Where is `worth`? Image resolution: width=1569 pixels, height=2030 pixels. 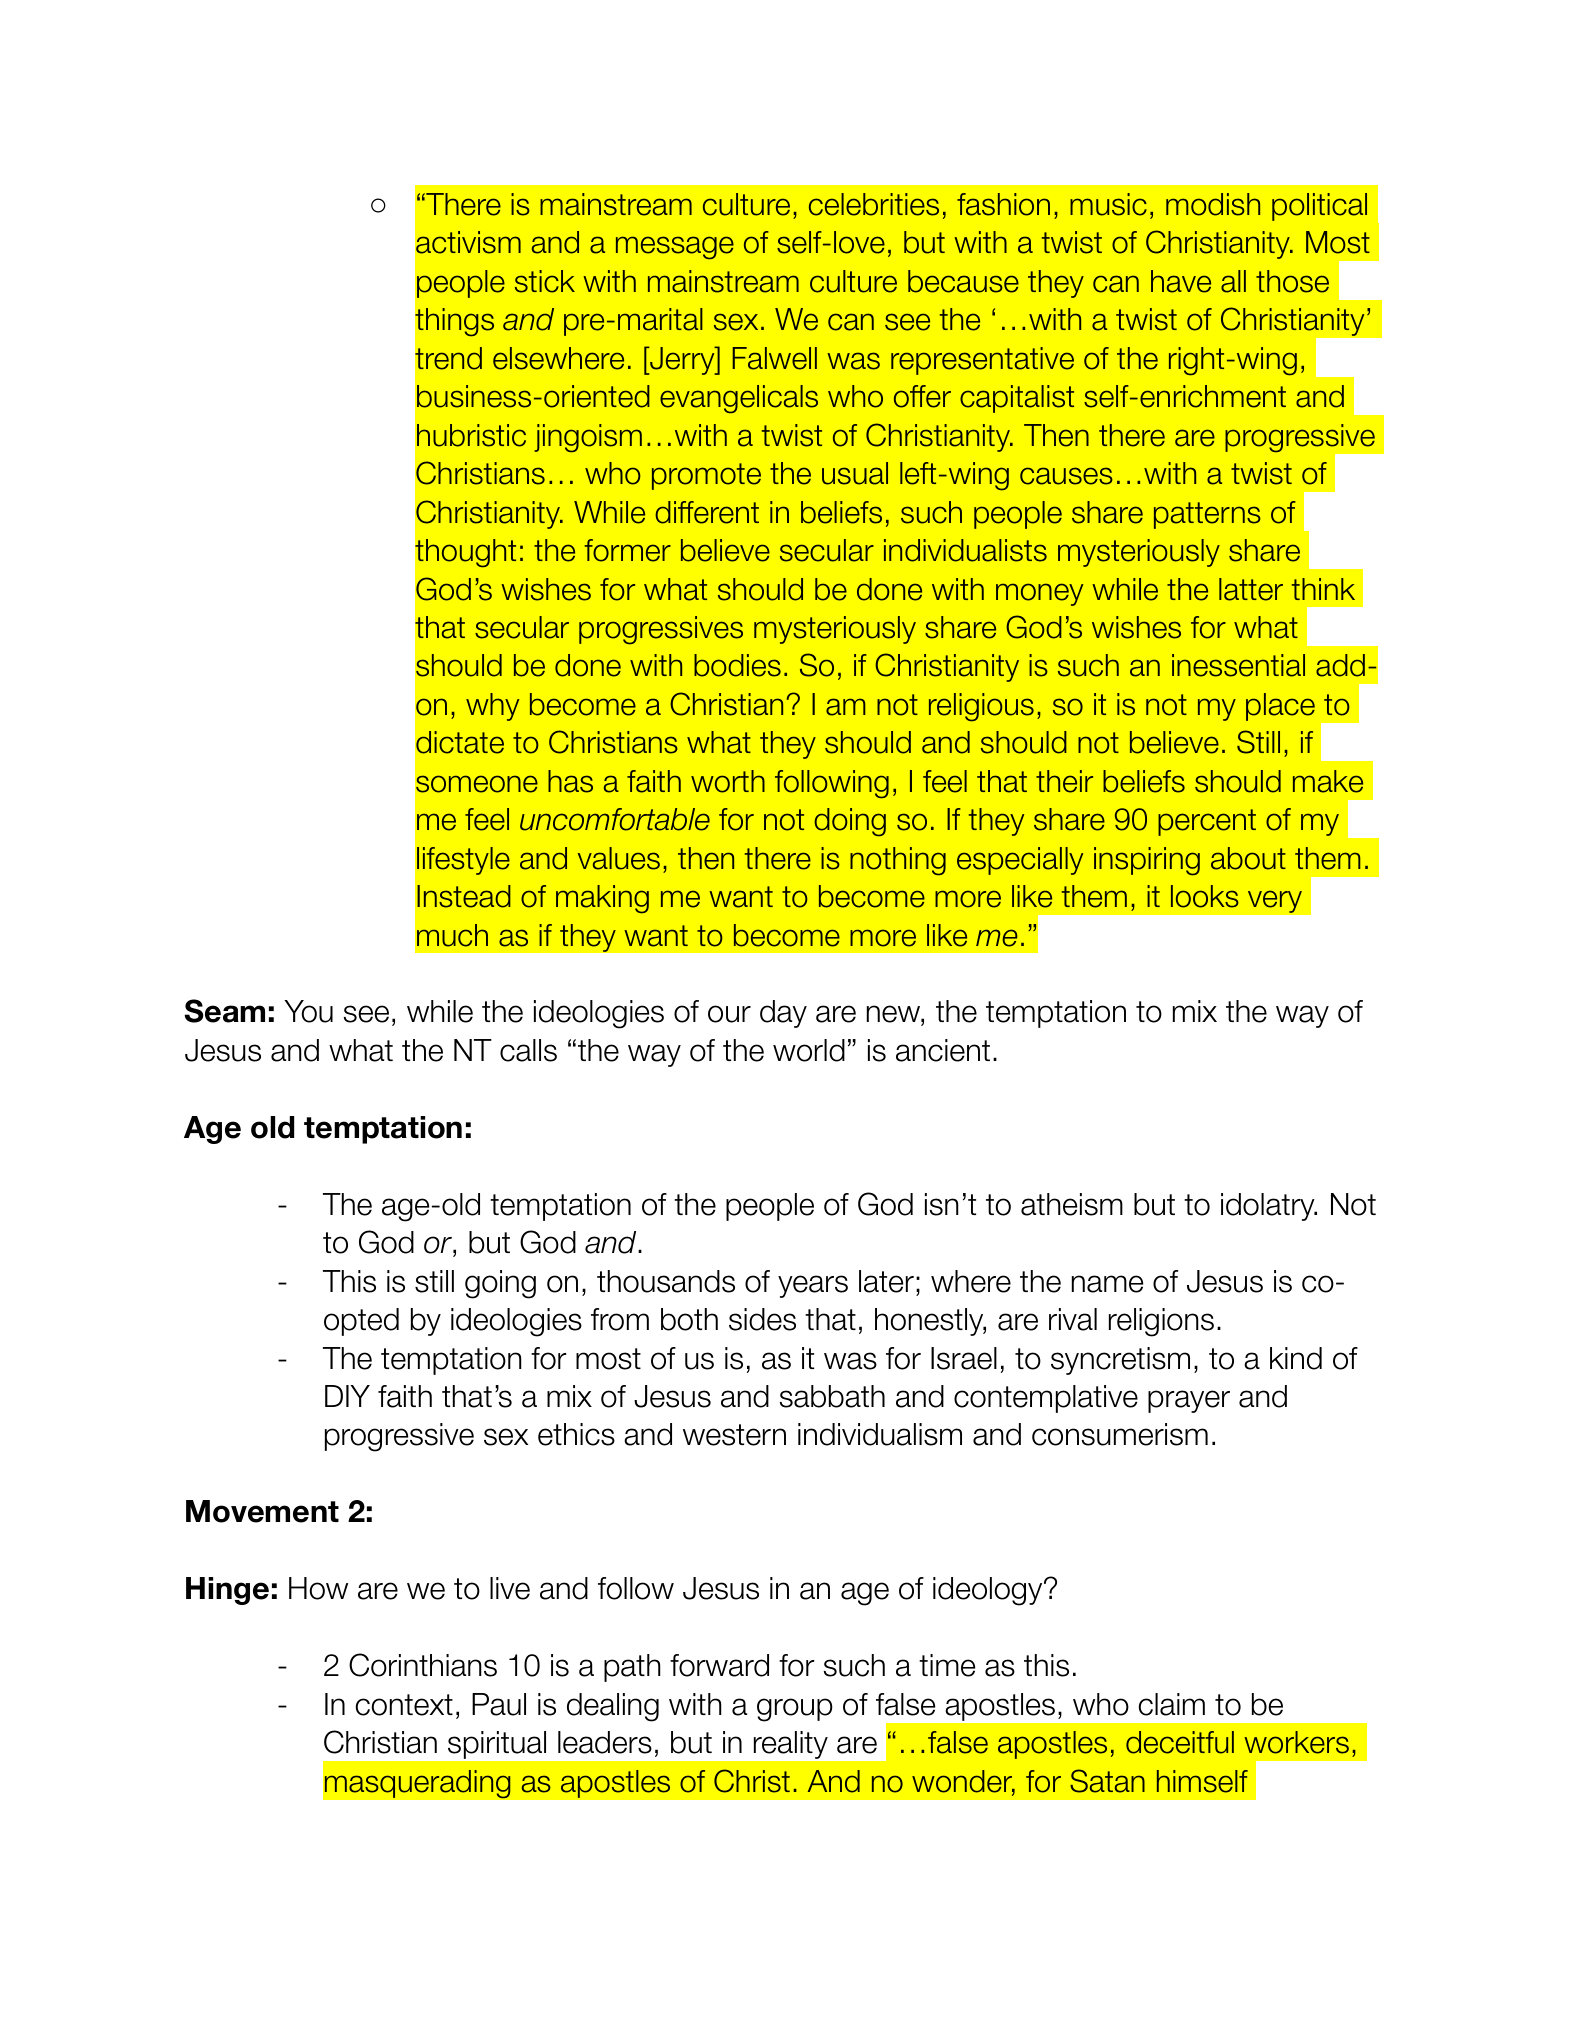
worth is located at coordinates (728, 781).
